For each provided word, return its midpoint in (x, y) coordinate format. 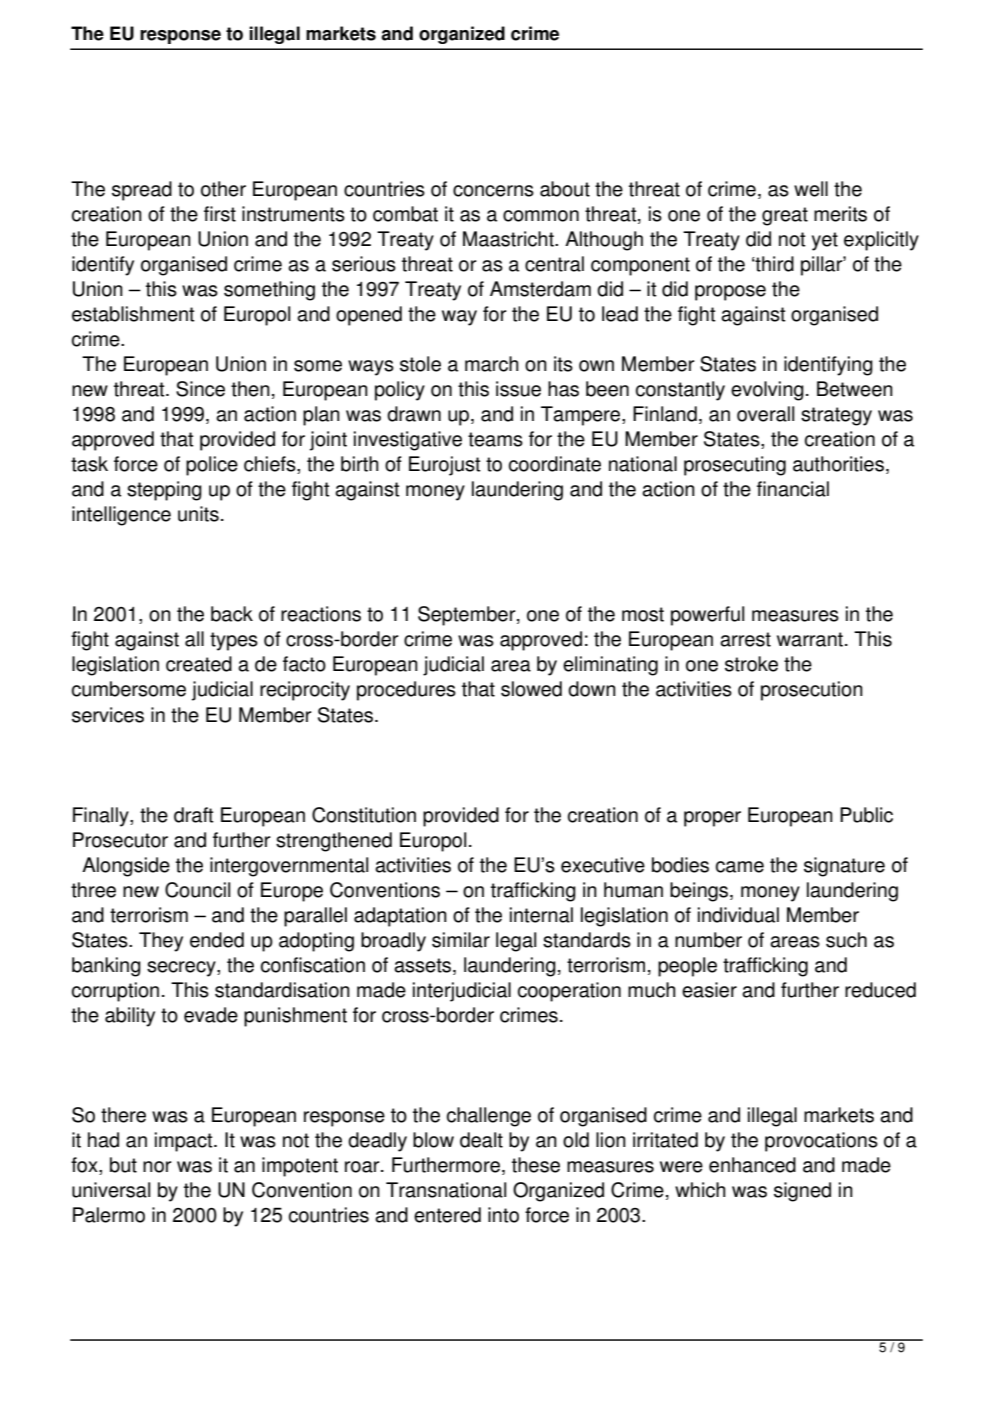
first (220, 214)
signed (802, 1192)
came (740, 867)
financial (793, 489)
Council (197, 890)
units (198, 514)
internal (541, 915)
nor (157, 1167)
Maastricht (509, 239)
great (785, 216)
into (503, 1215)
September (468, 616)
